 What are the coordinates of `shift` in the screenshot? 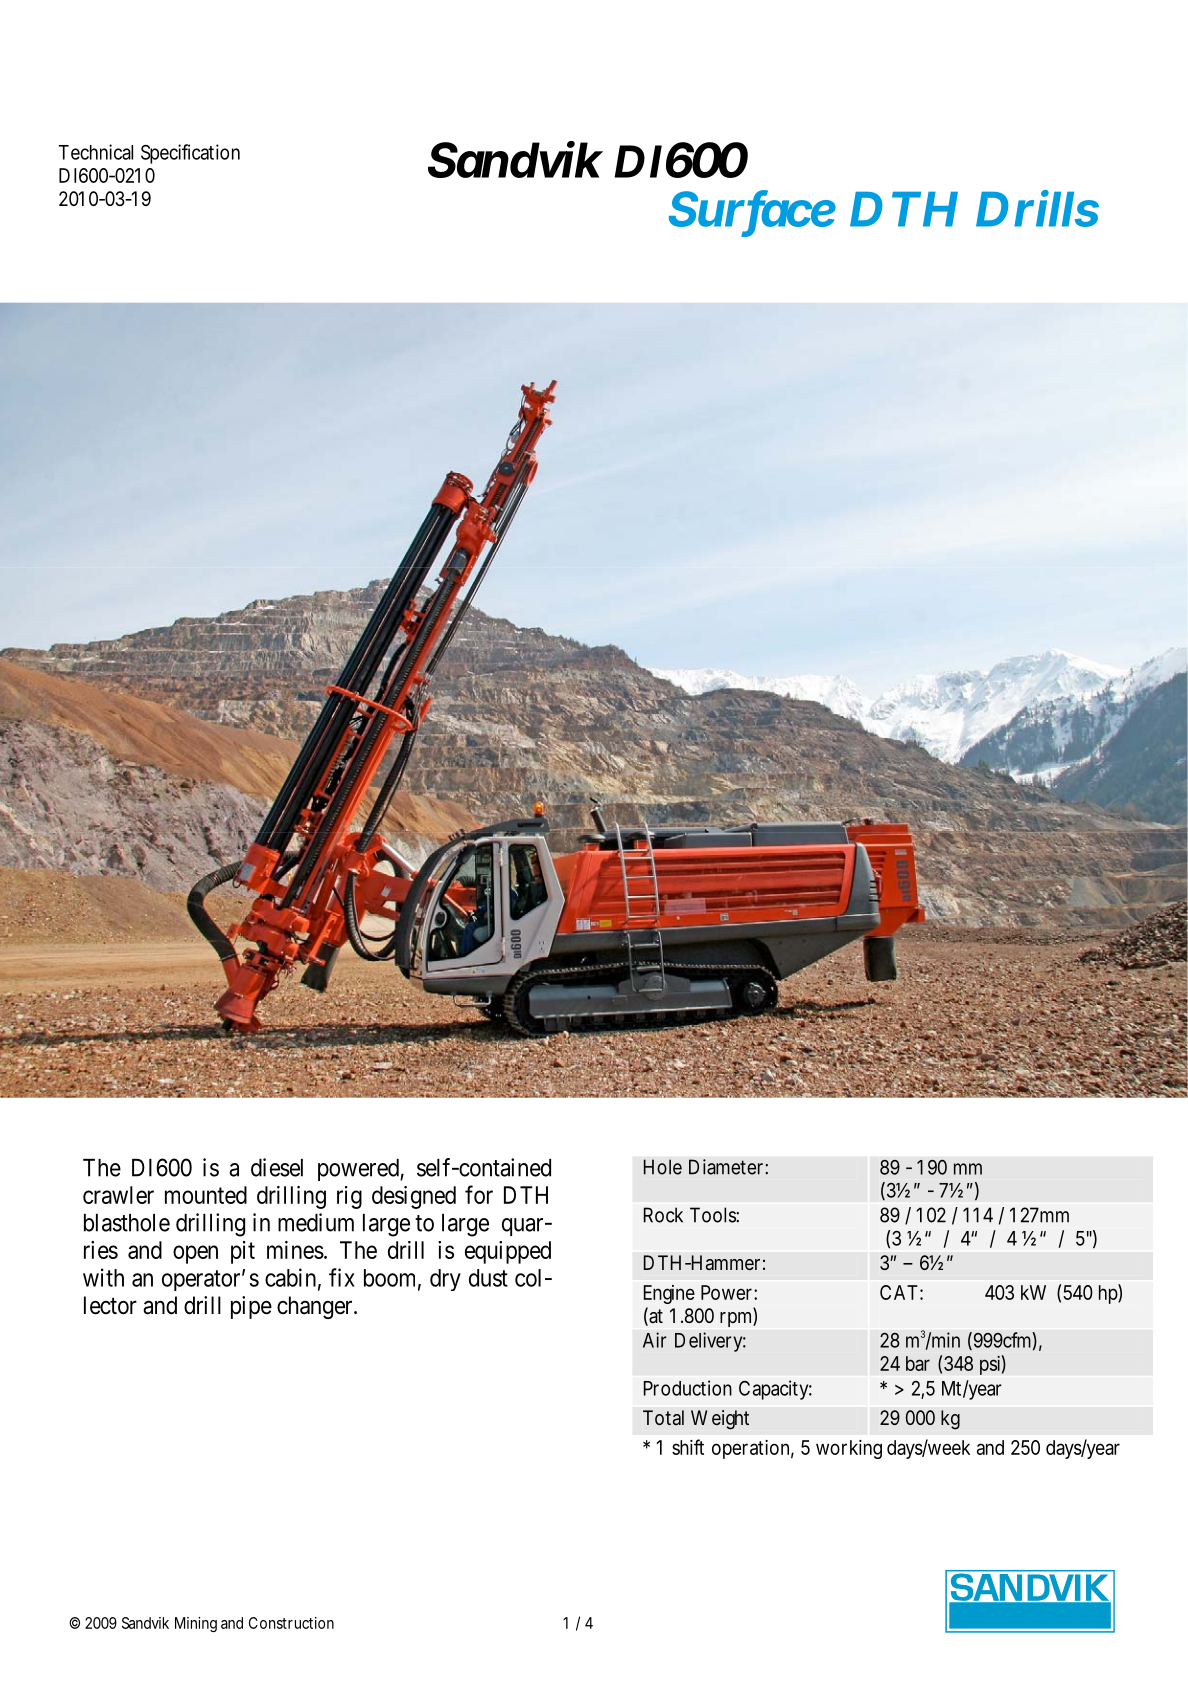 It's located at (688, 1447).
